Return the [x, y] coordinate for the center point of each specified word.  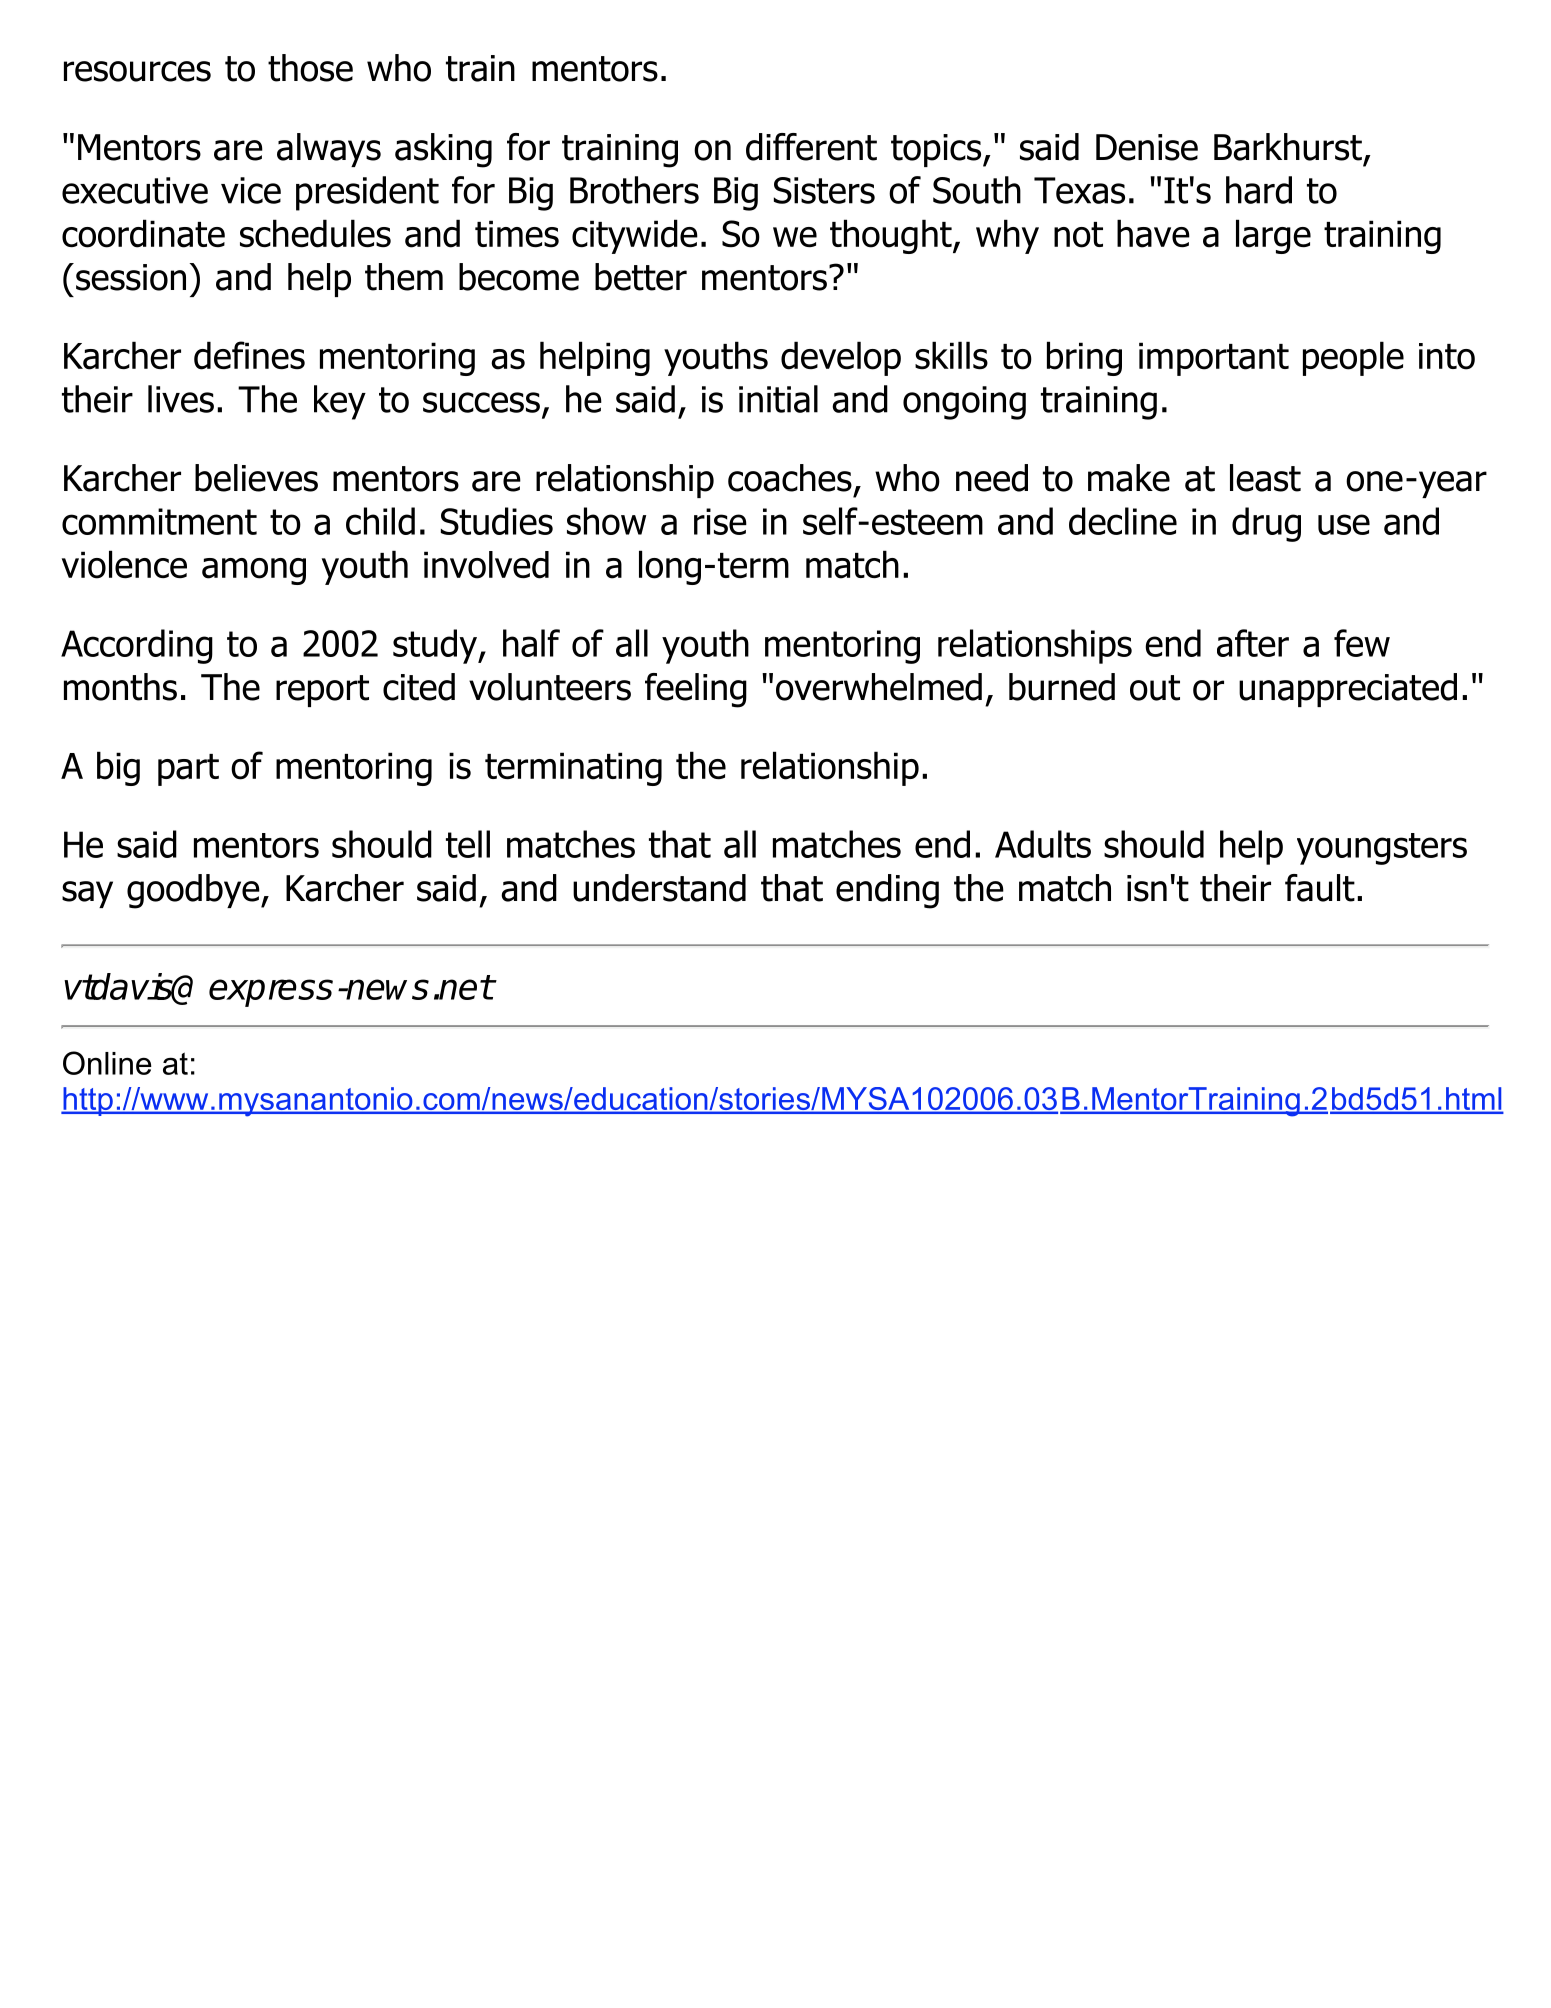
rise [720, 521]
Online [107, 1063]
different [811, 147]
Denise [1147, 147]
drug [1266, 524]
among [254, 571]
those [310, 68]
